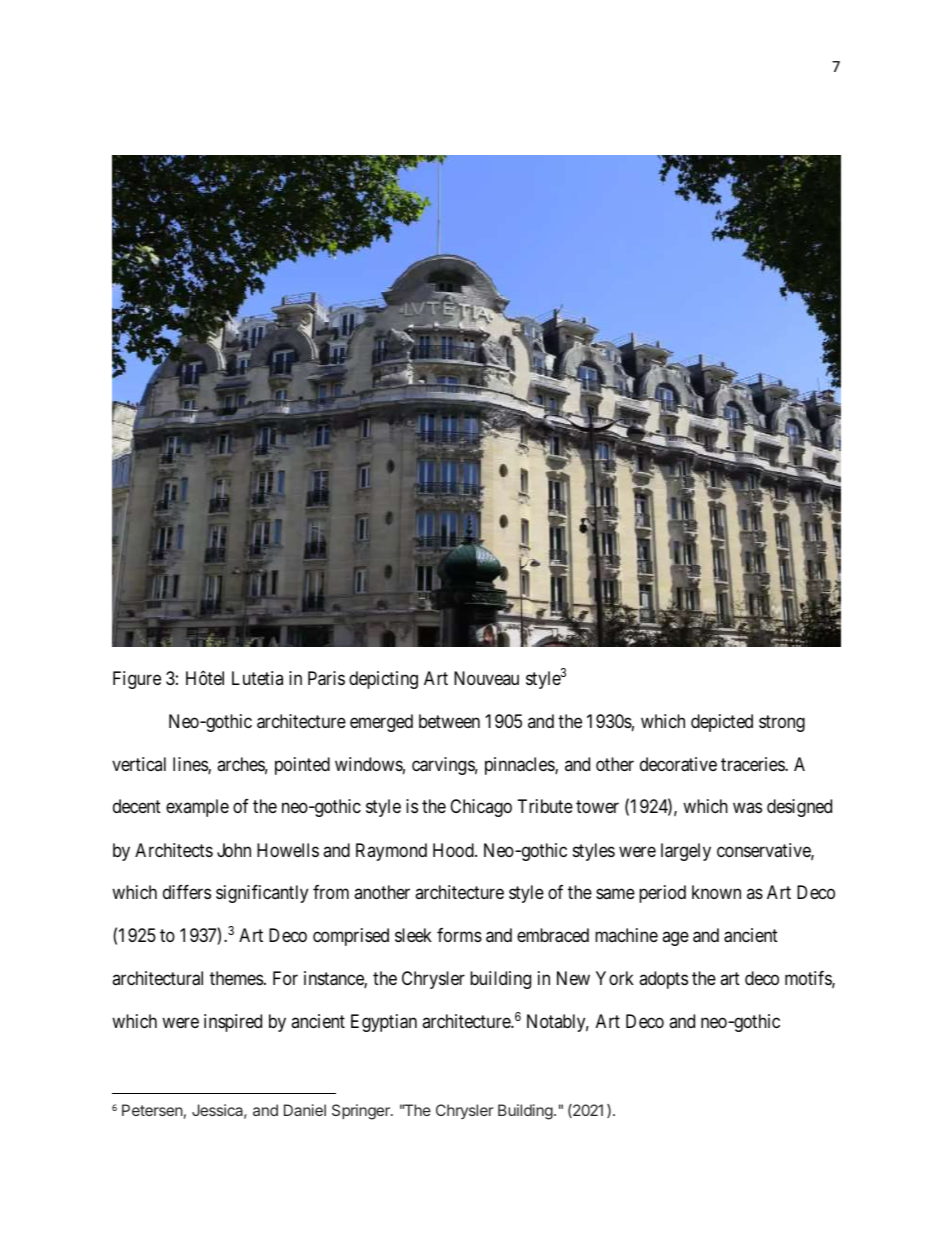 Image resolution: width=952 pixels, height=1233 pixels. What do you see at coordinates (486, 678) in the screenshot?
I see `Nouveau` at bounding box center [486, 678].
